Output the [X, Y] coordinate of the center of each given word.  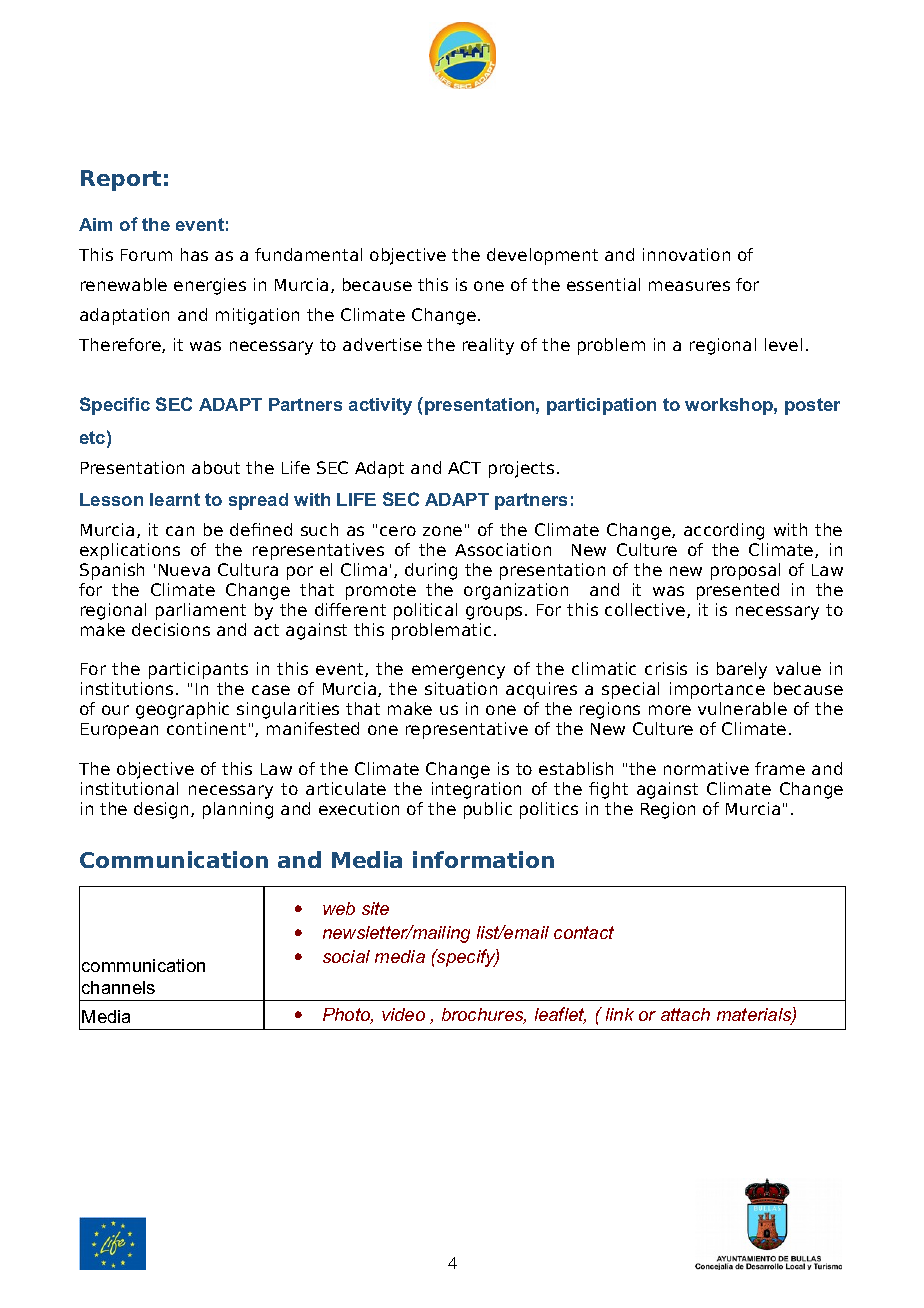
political [425, 611]
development [542, 256]
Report [121, 180]
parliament [201, 611]
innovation [686, 254]
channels [118, 987]
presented [738, 591]
